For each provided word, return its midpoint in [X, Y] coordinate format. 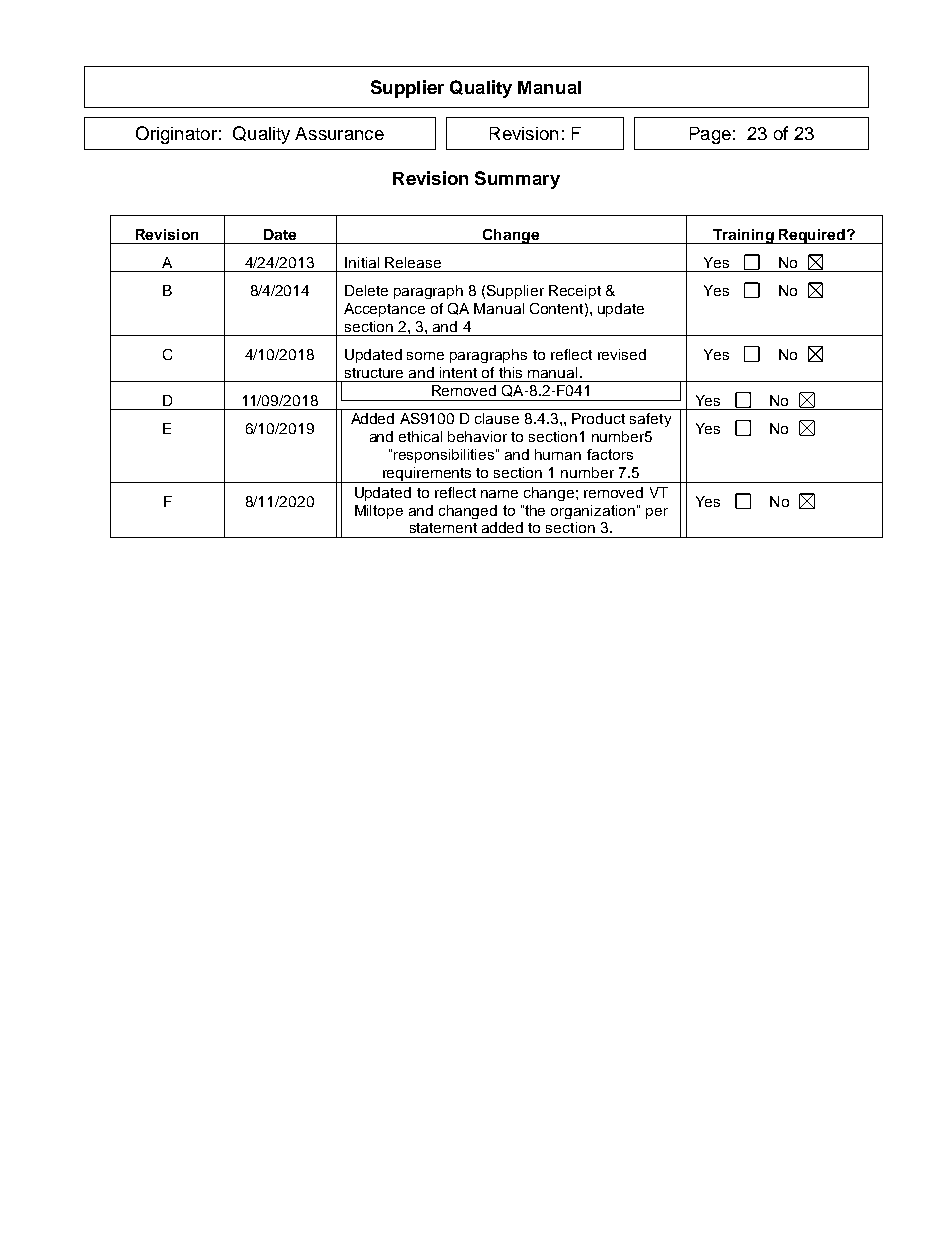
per [657, 513]
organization [593, 512]
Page [710, 135]
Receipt [575, 292]
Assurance [339, 133]
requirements [428, 475]
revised [622, 354]
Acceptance [384, 310]
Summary [517, 180]
